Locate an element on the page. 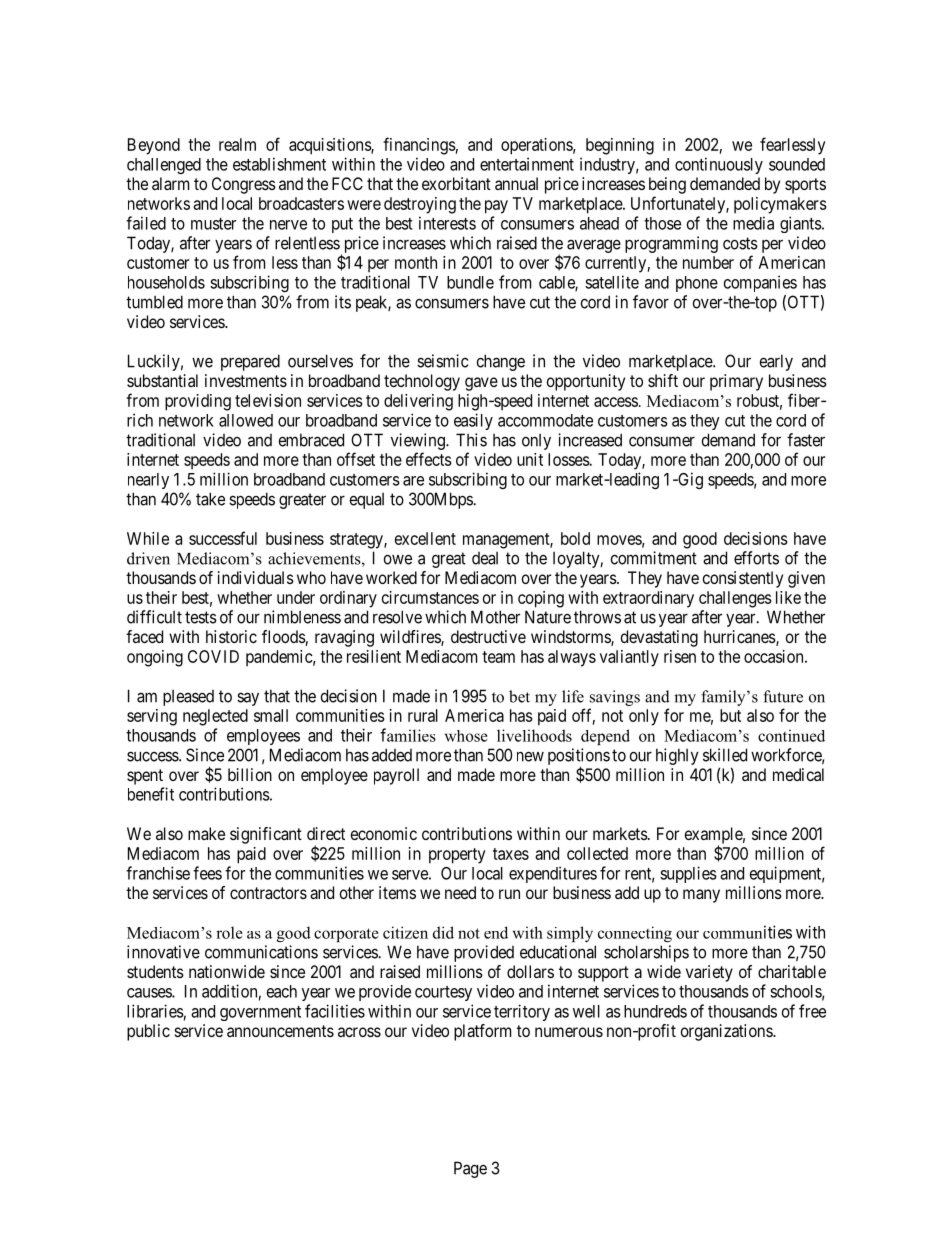 The image size is (952, 1233). easily is located at coordinates (473, 421).
